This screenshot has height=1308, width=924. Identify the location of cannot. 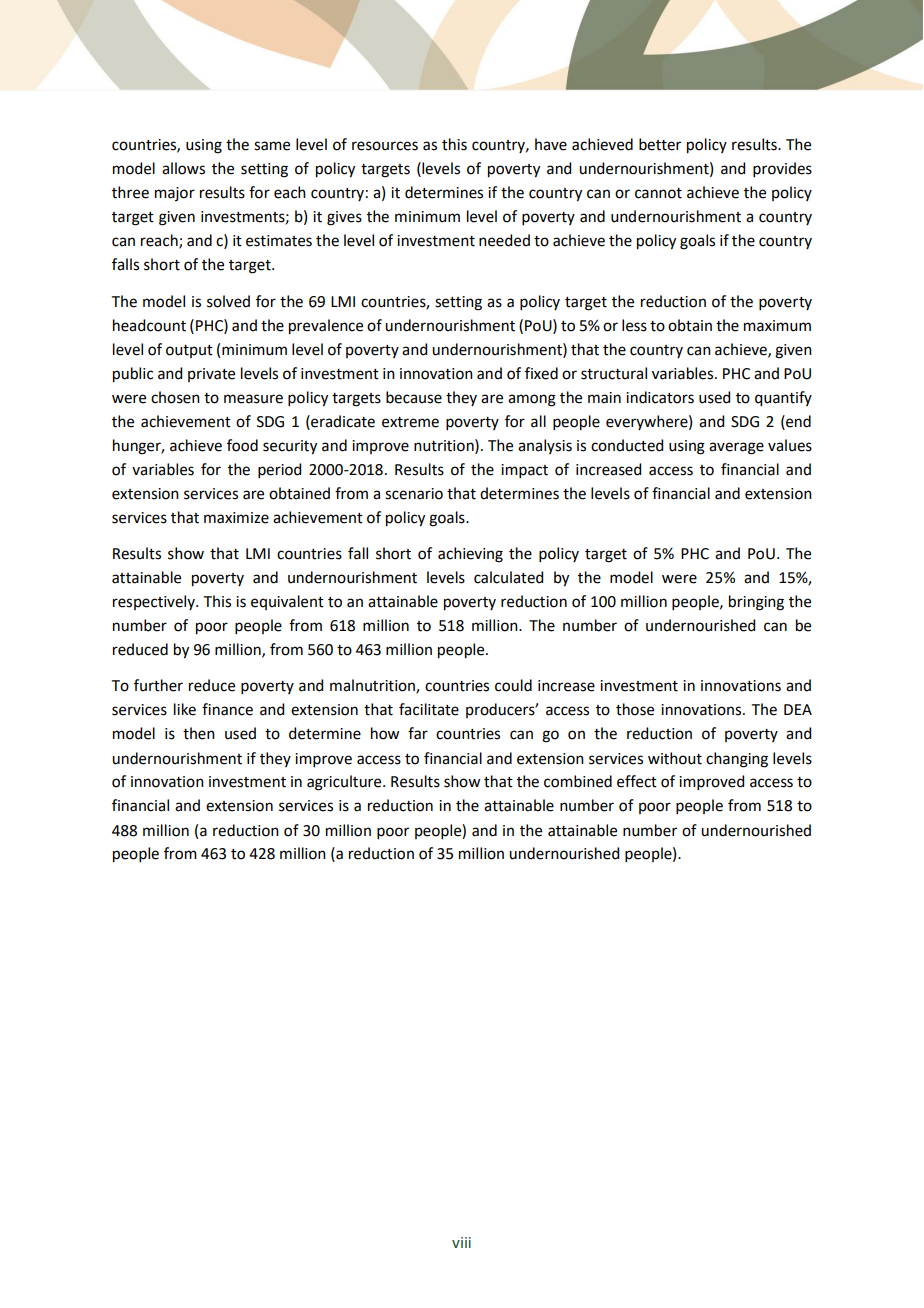
(658, 193).
